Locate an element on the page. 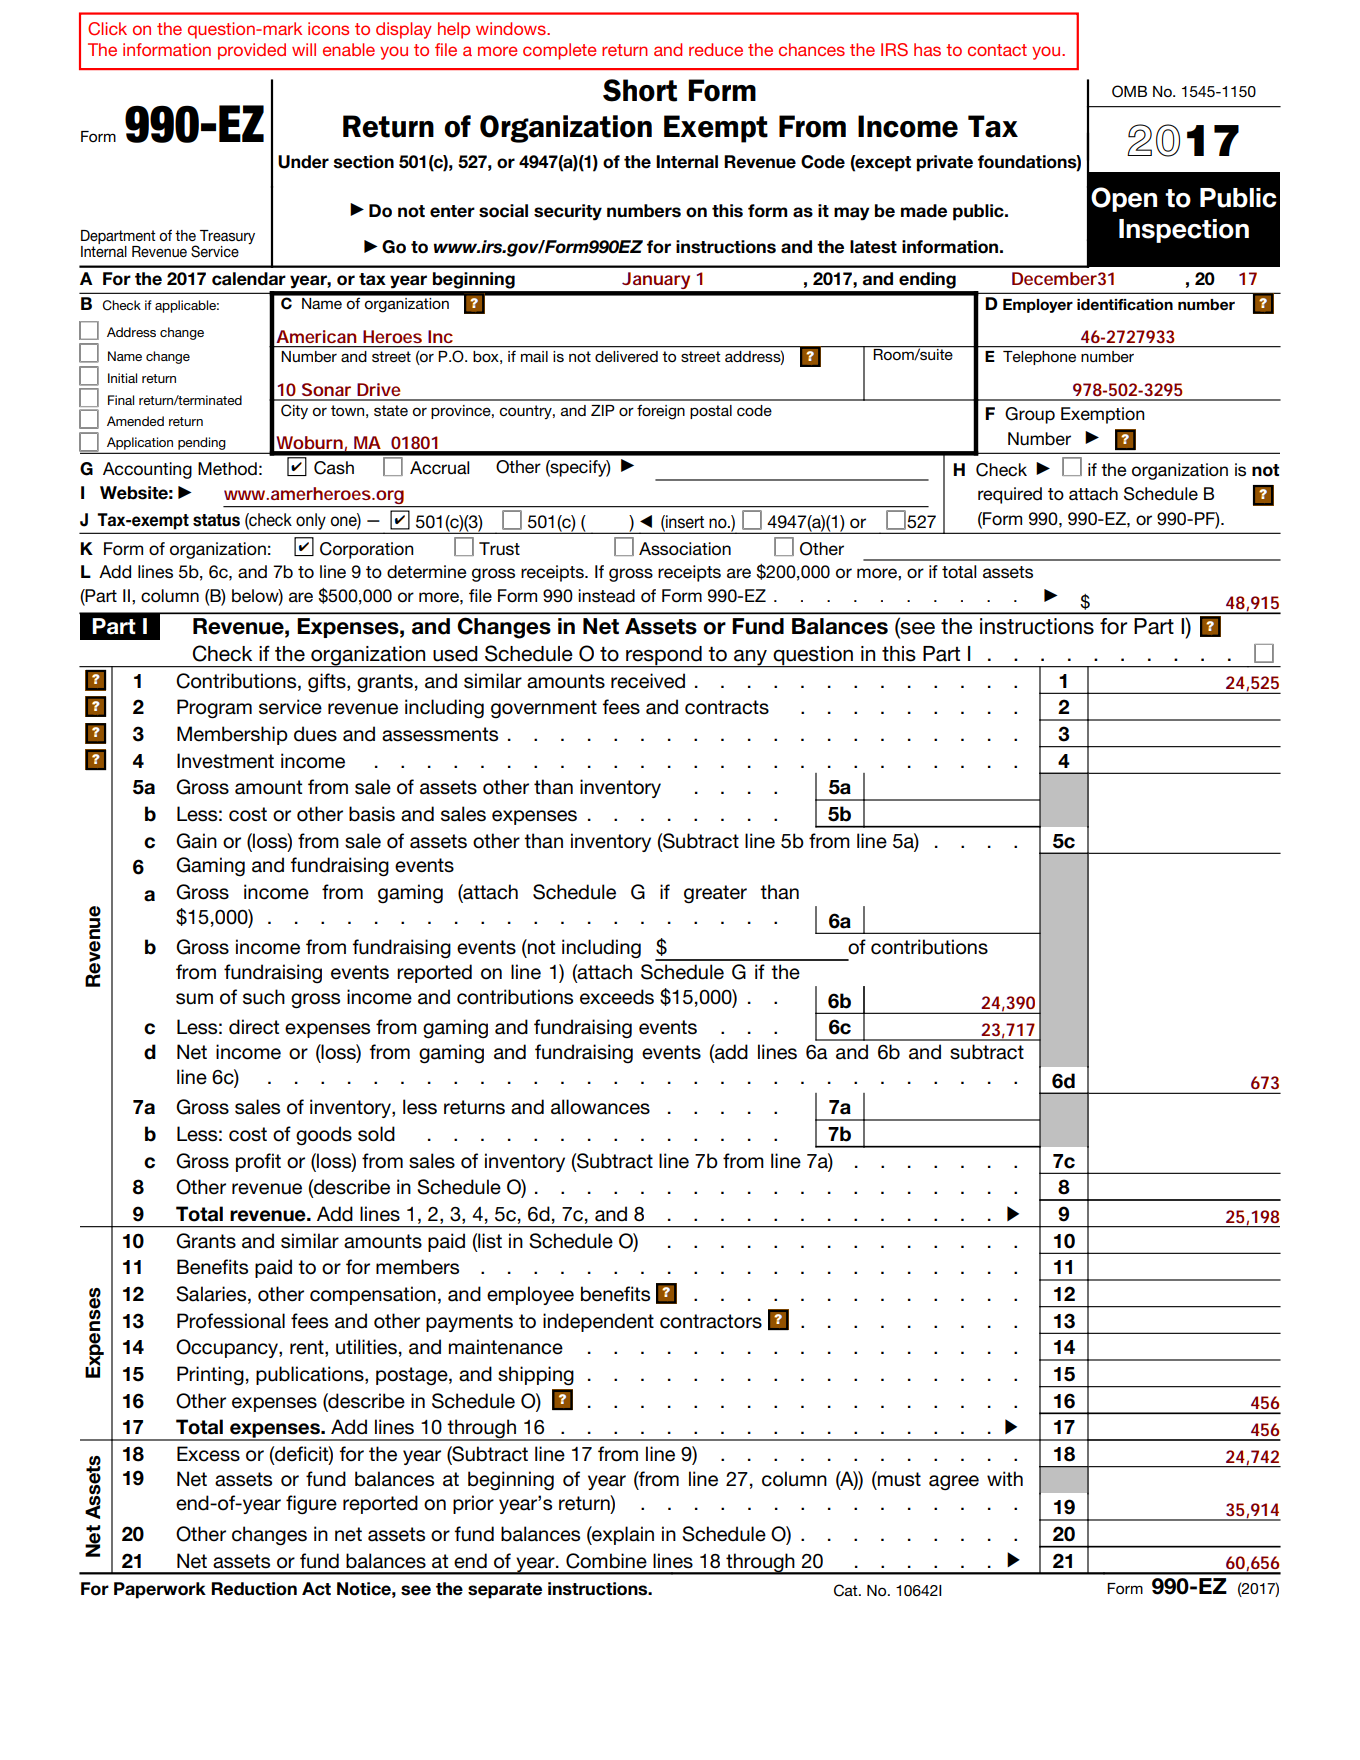 The width and height of the document is (1360, 1760). provided is located at coordinates (252, 51).
